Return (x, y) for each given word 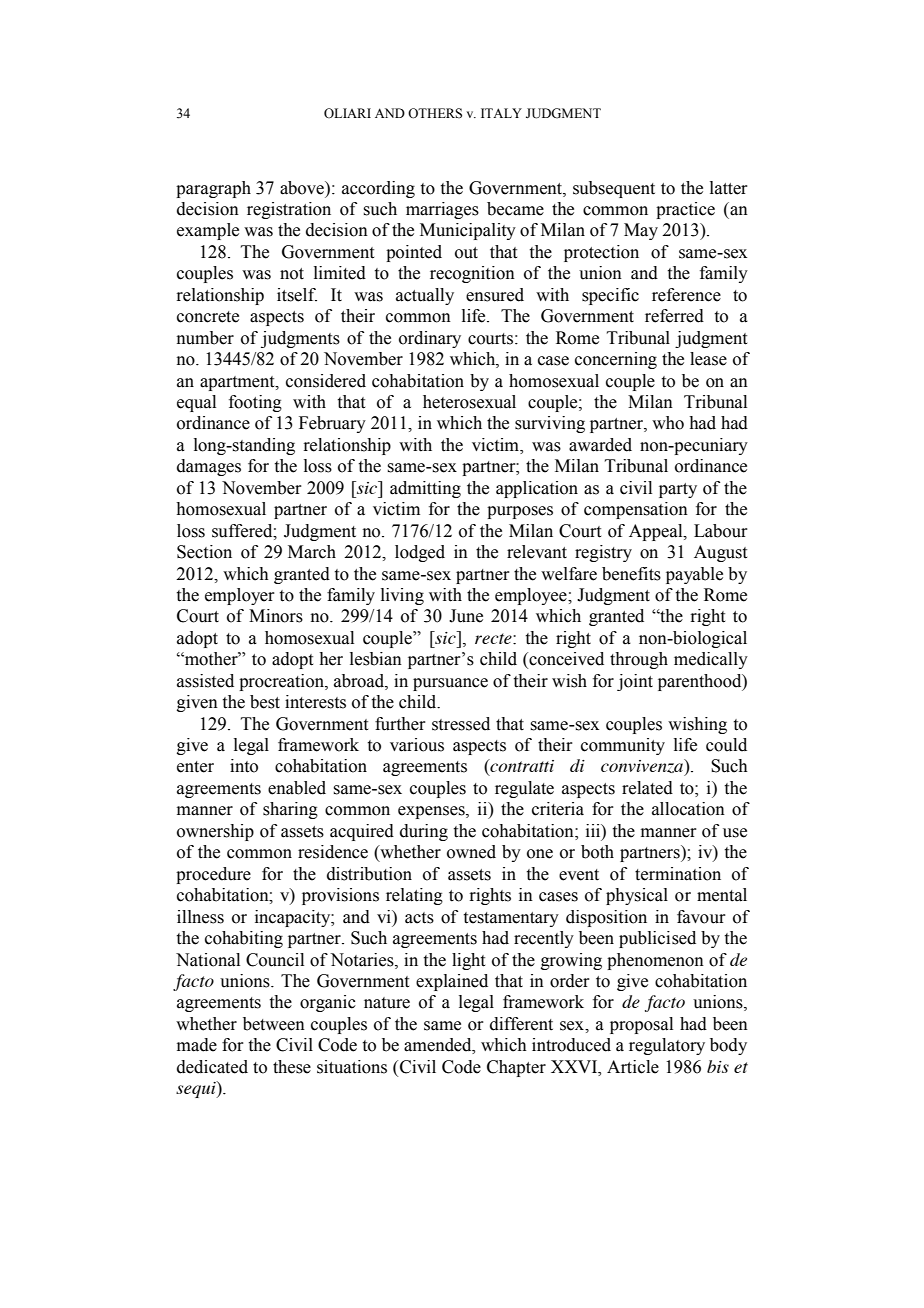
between (274, 1024)
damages (209, 467)
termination (678, 874)
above (303, 188)
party (678, 490)
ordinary (430, 339)
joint (635, 682)
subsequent (614, 189)
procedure (213, 875)
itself (297, 295)
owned (471, 852)
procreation (282, 682)
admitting (425, 489)
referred (674, 316)
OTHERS (435, 113)
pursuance (450, 684)
